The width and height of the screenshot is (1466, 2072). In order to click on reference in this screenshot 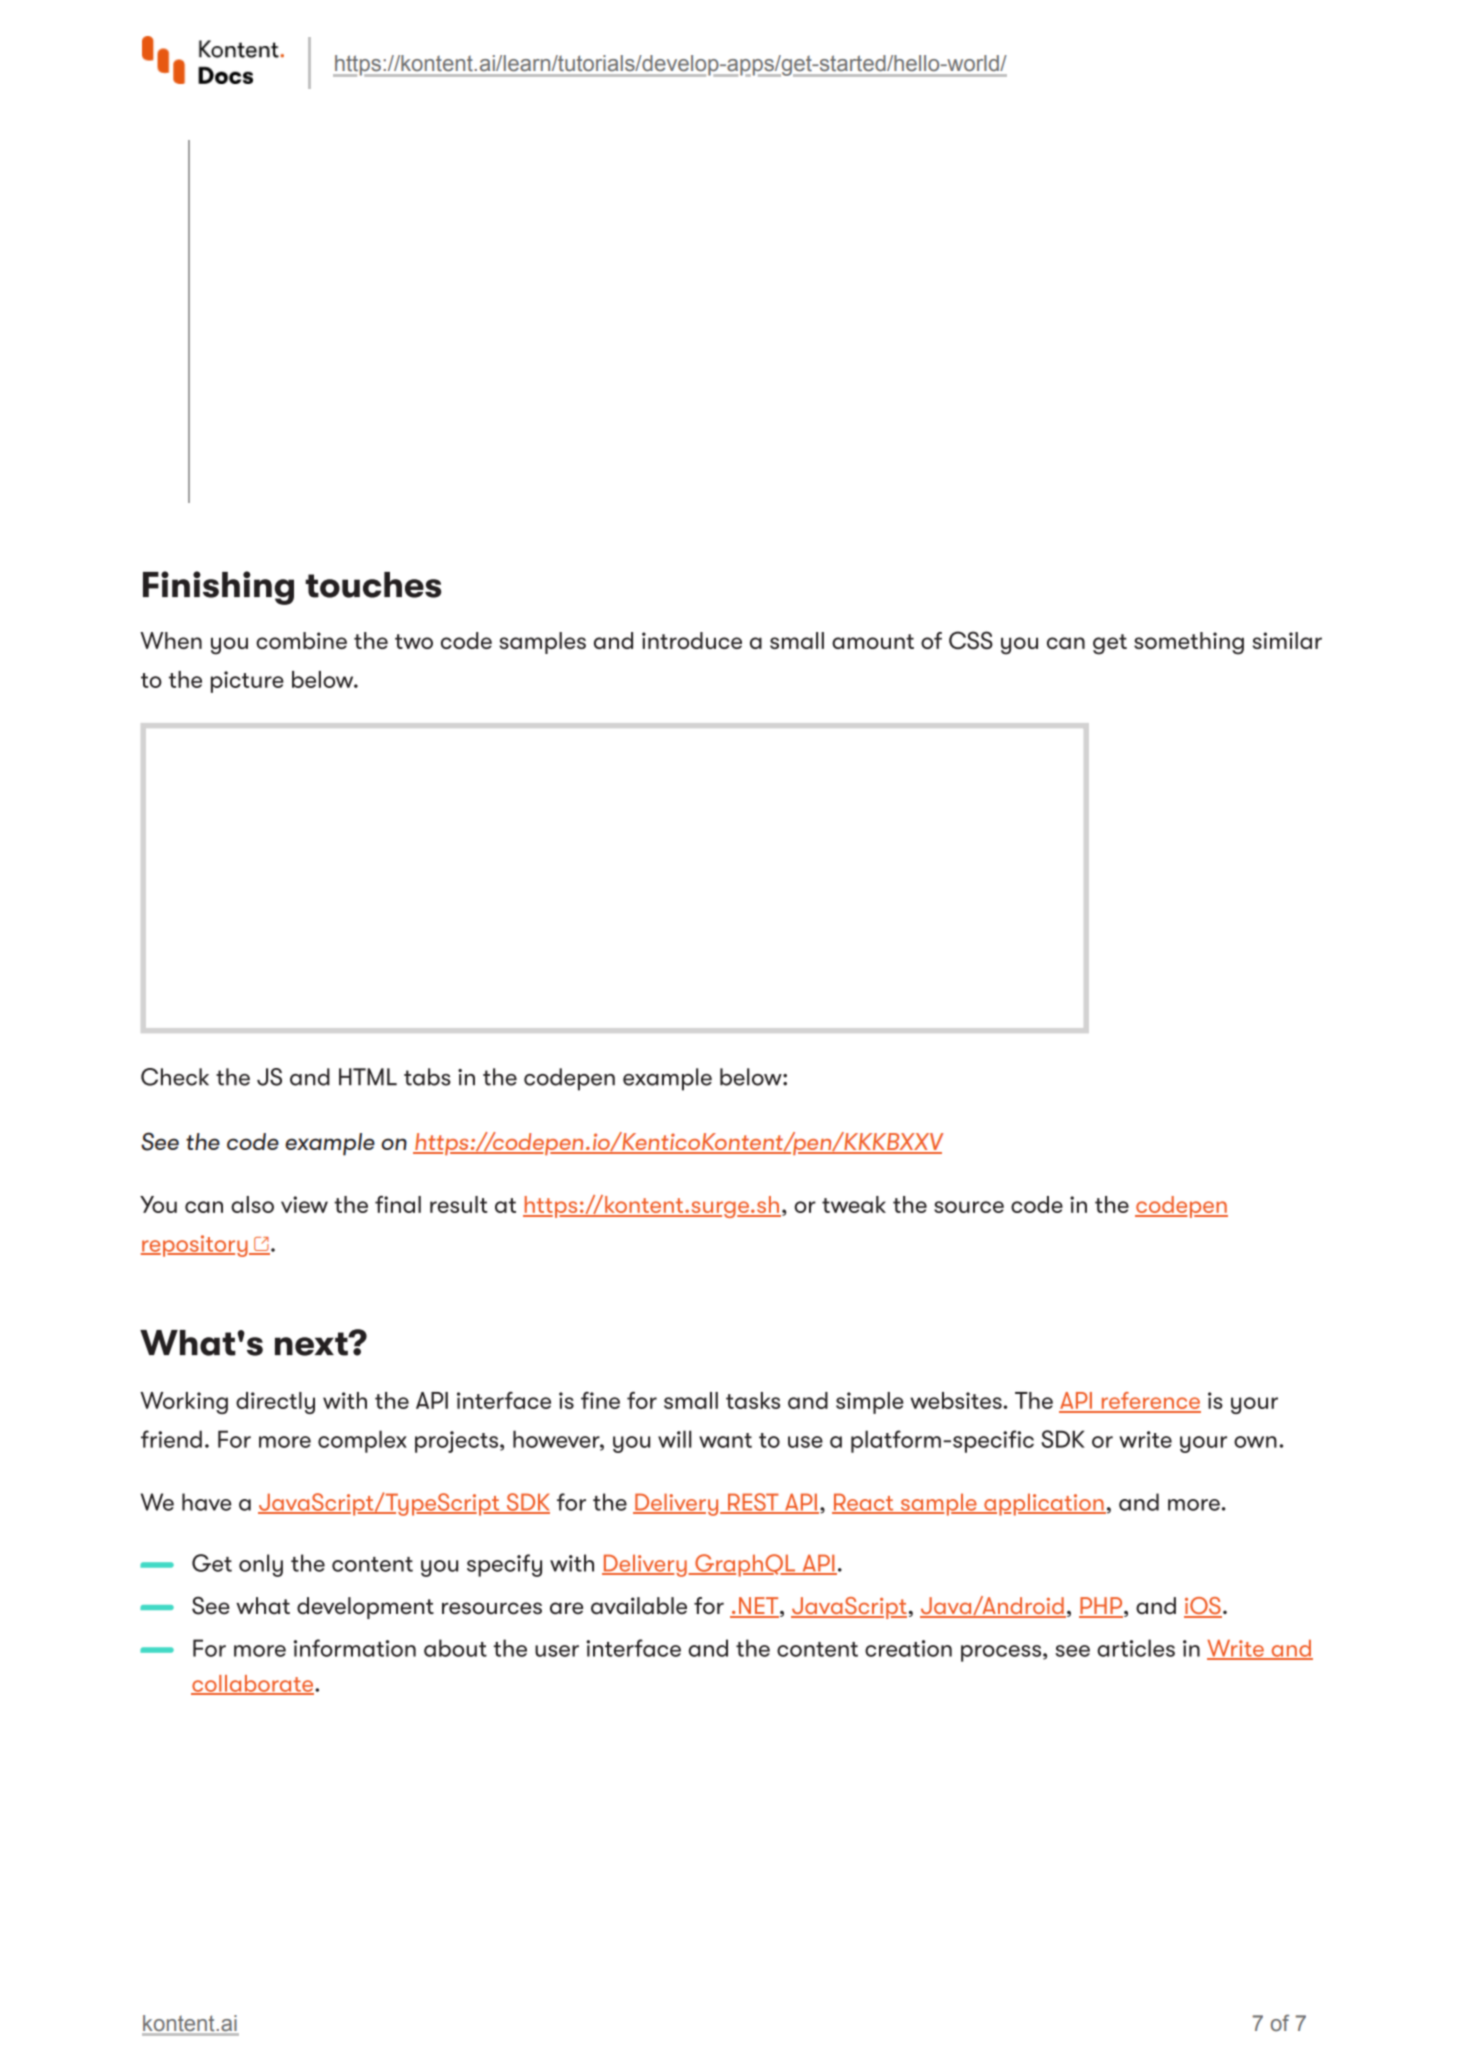, I will do `click(1150, 1402)`.
